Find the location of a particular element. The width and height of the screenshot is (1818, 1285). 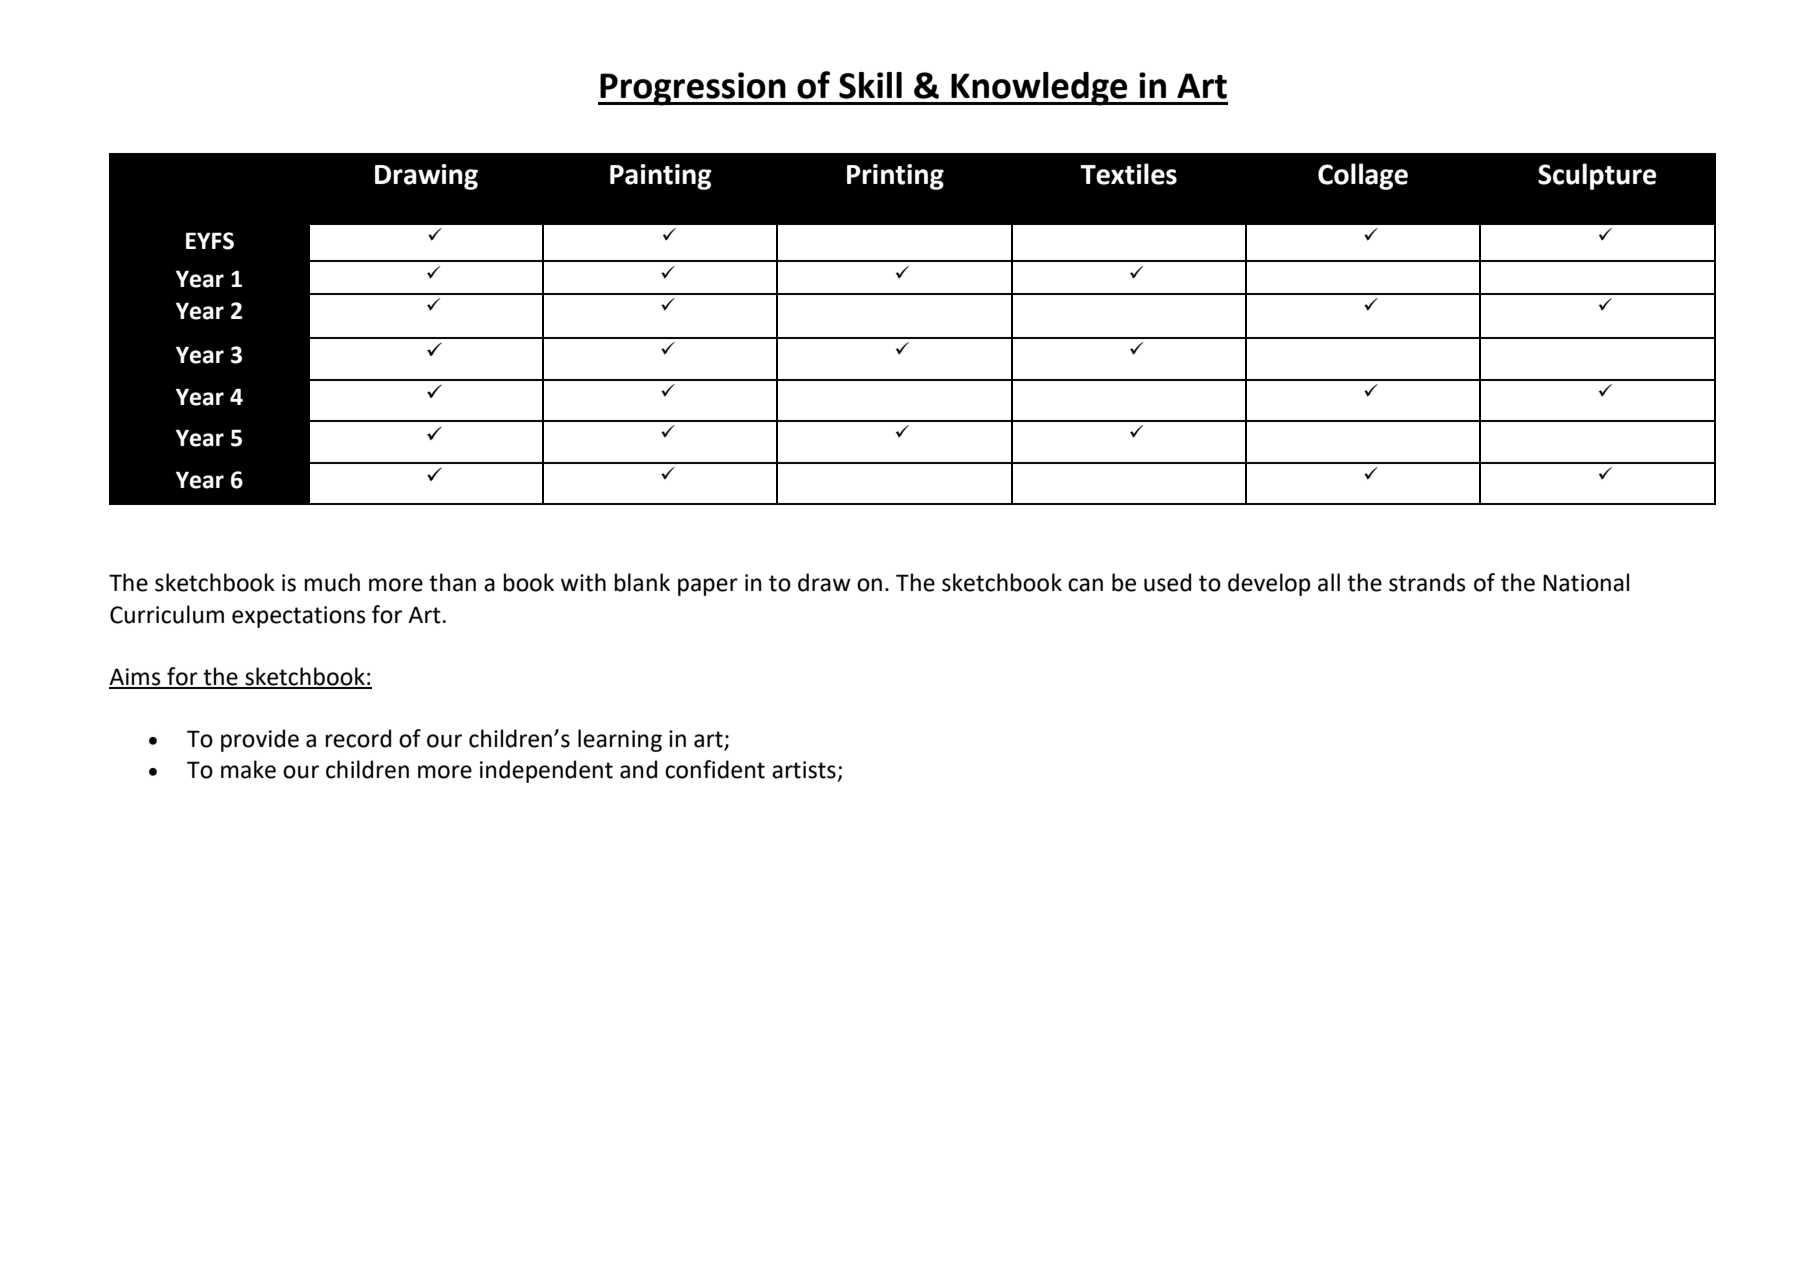

strands is located at coordinates (1427, 582).
